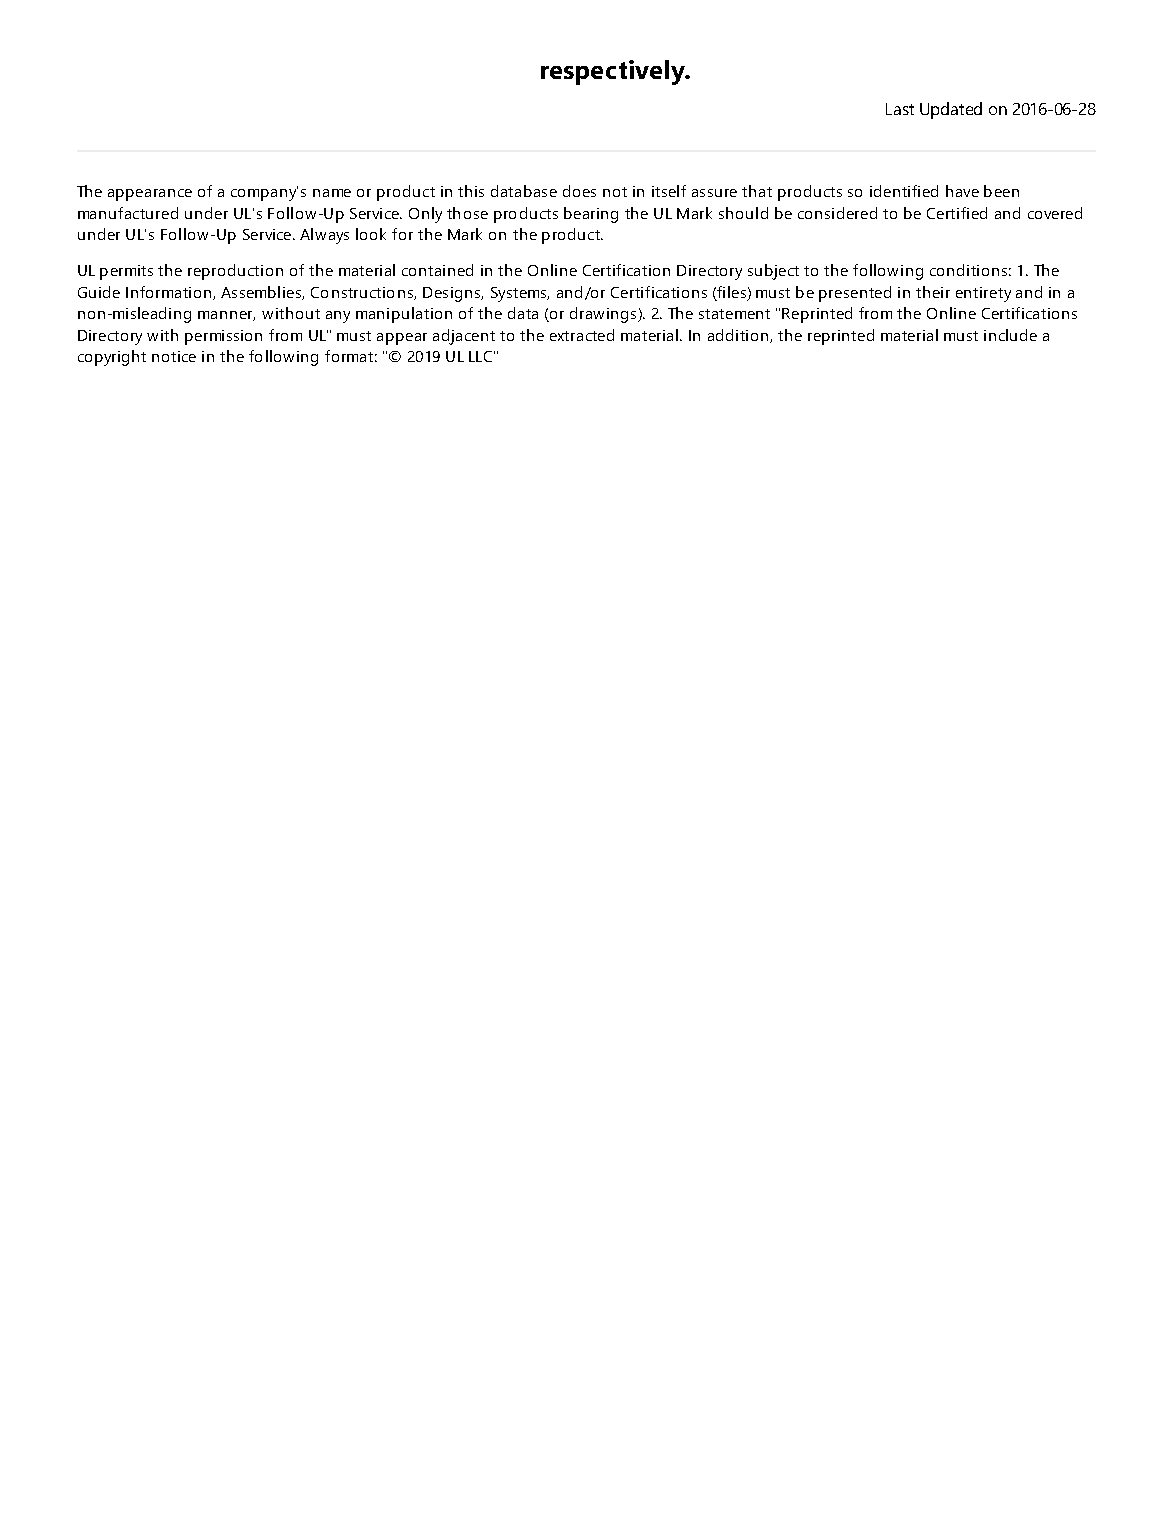 The height and width of the page is (1516, 1171). I want to click on Updated, so click(951, 110).
